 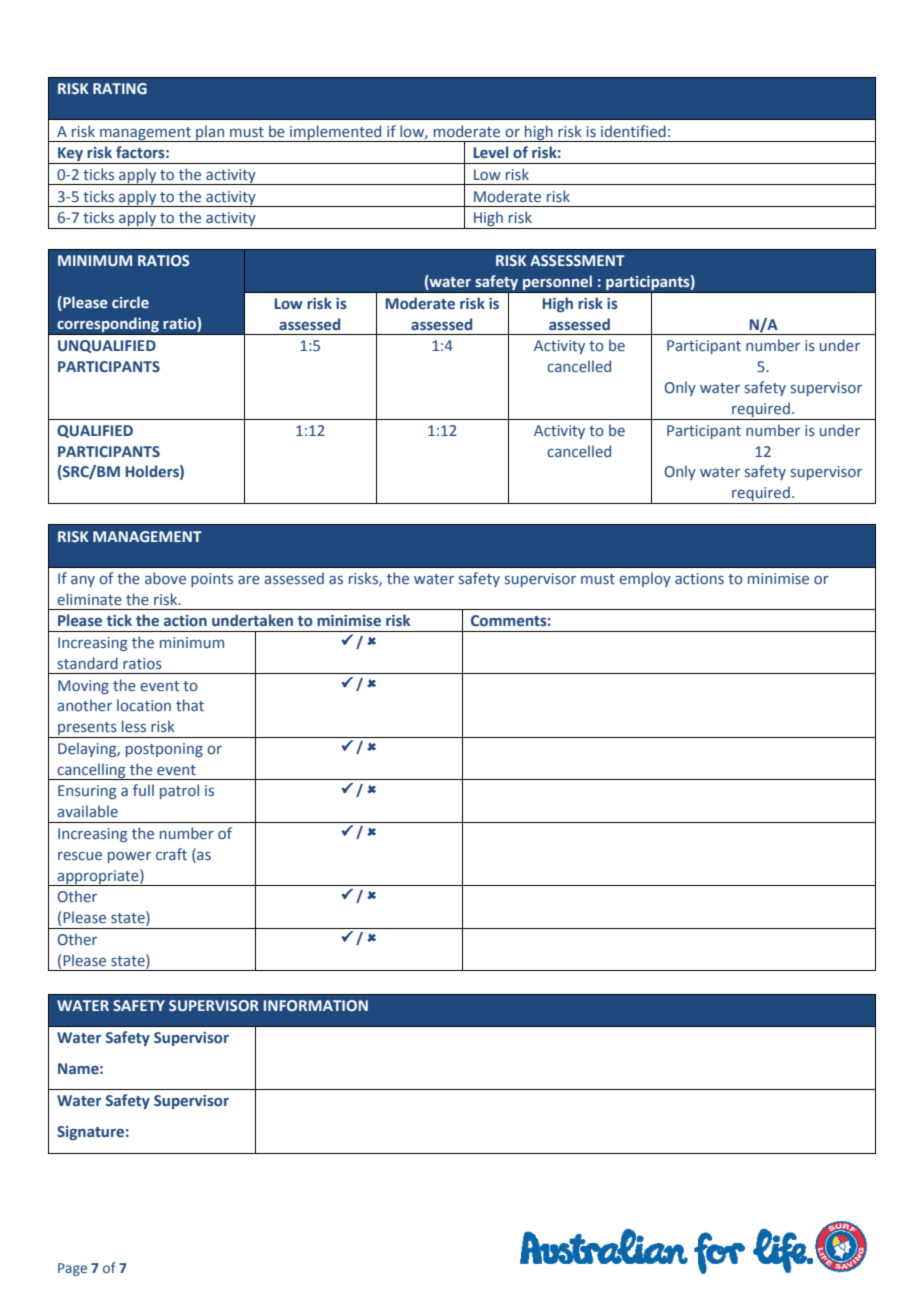 What do you see at coordinates (129, 857) in the image?
I see `power` at bounding box center [129, 857].
